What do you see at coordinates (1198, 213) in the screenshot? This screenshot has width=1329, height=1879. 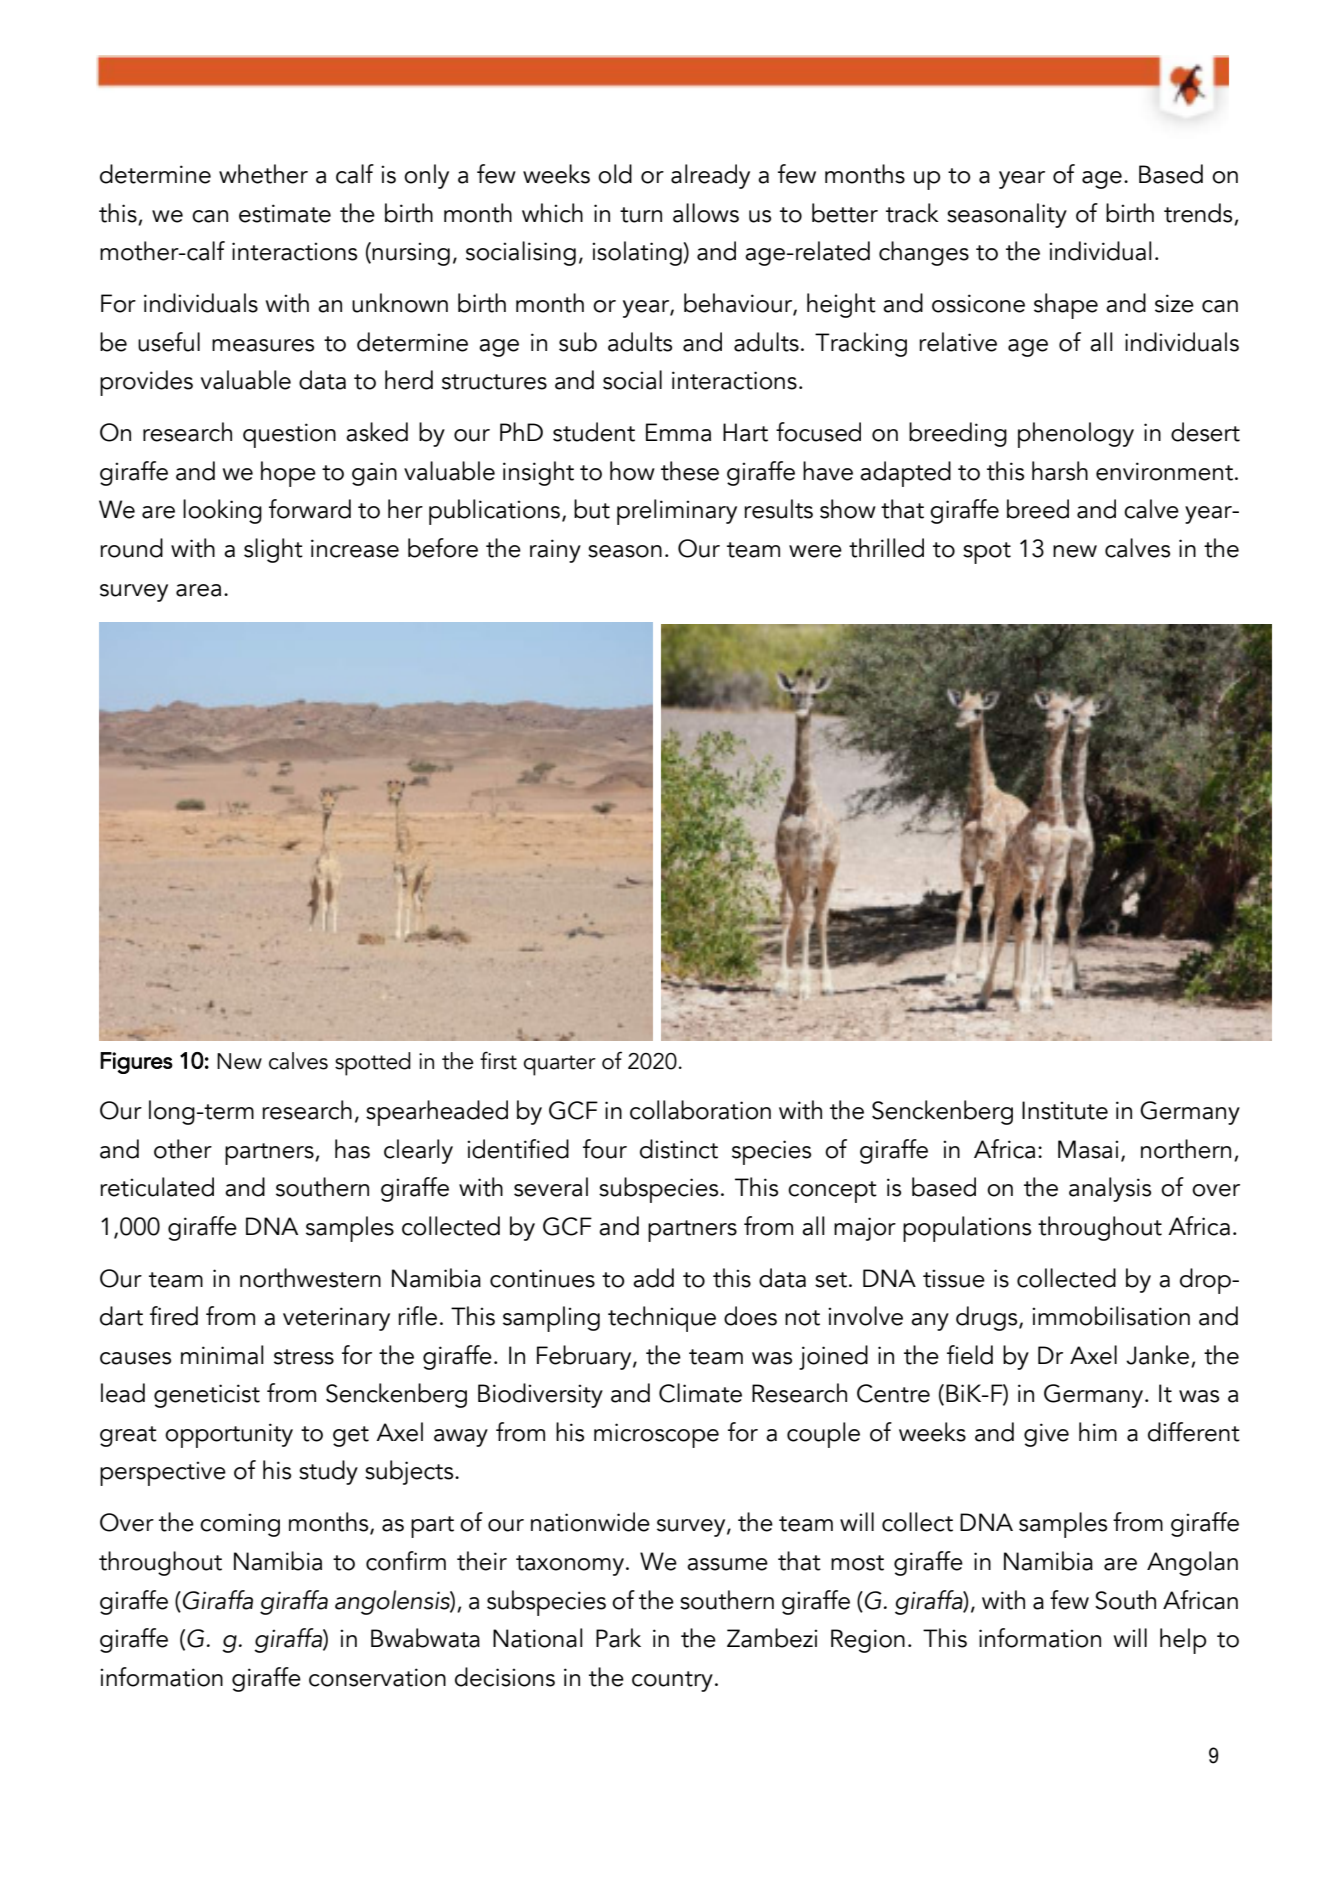 I see `trends` at bounding box center [1198, 213].
